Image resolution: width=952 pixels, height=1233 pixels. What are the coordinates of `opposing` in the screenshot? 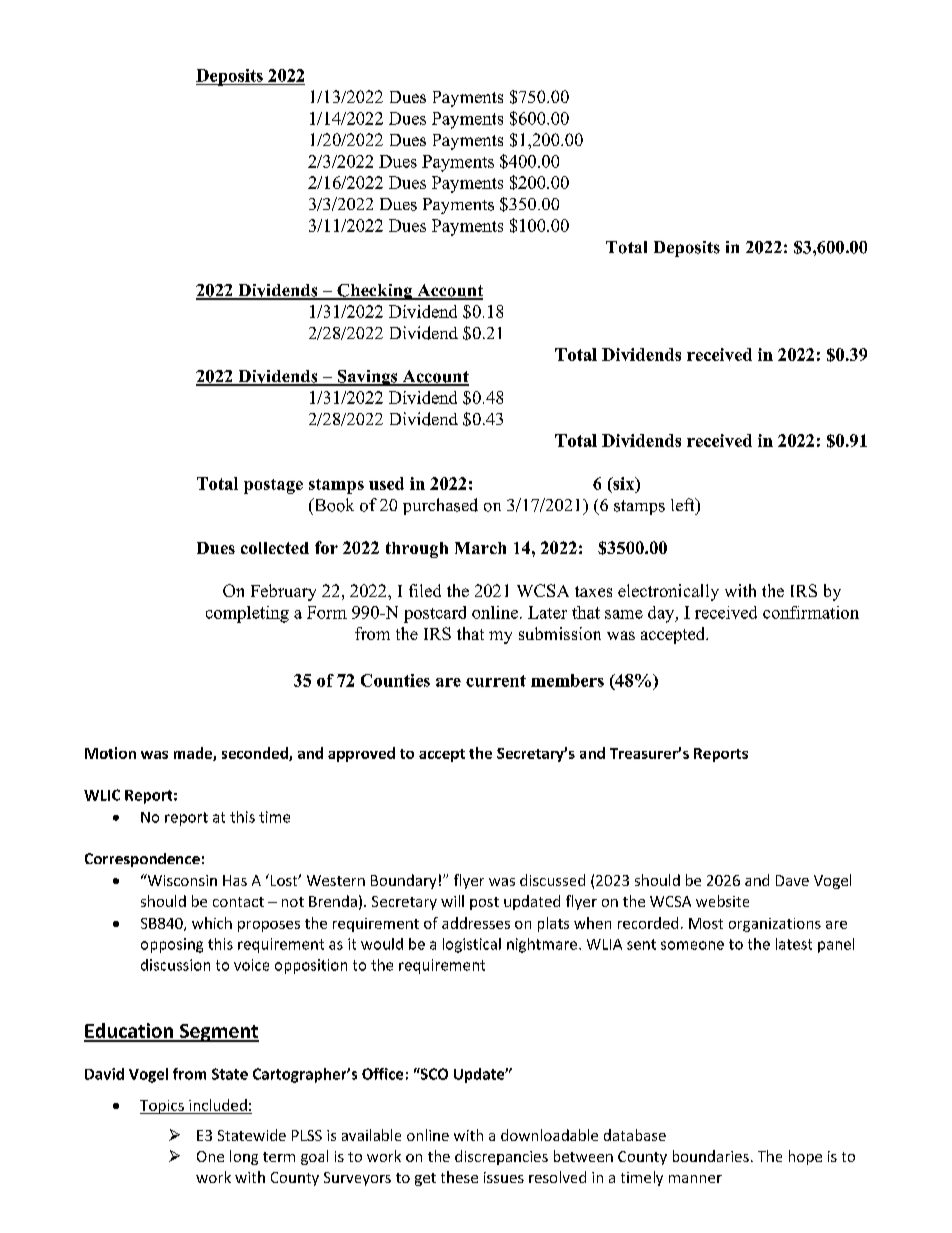 It's located at (172, 945).
